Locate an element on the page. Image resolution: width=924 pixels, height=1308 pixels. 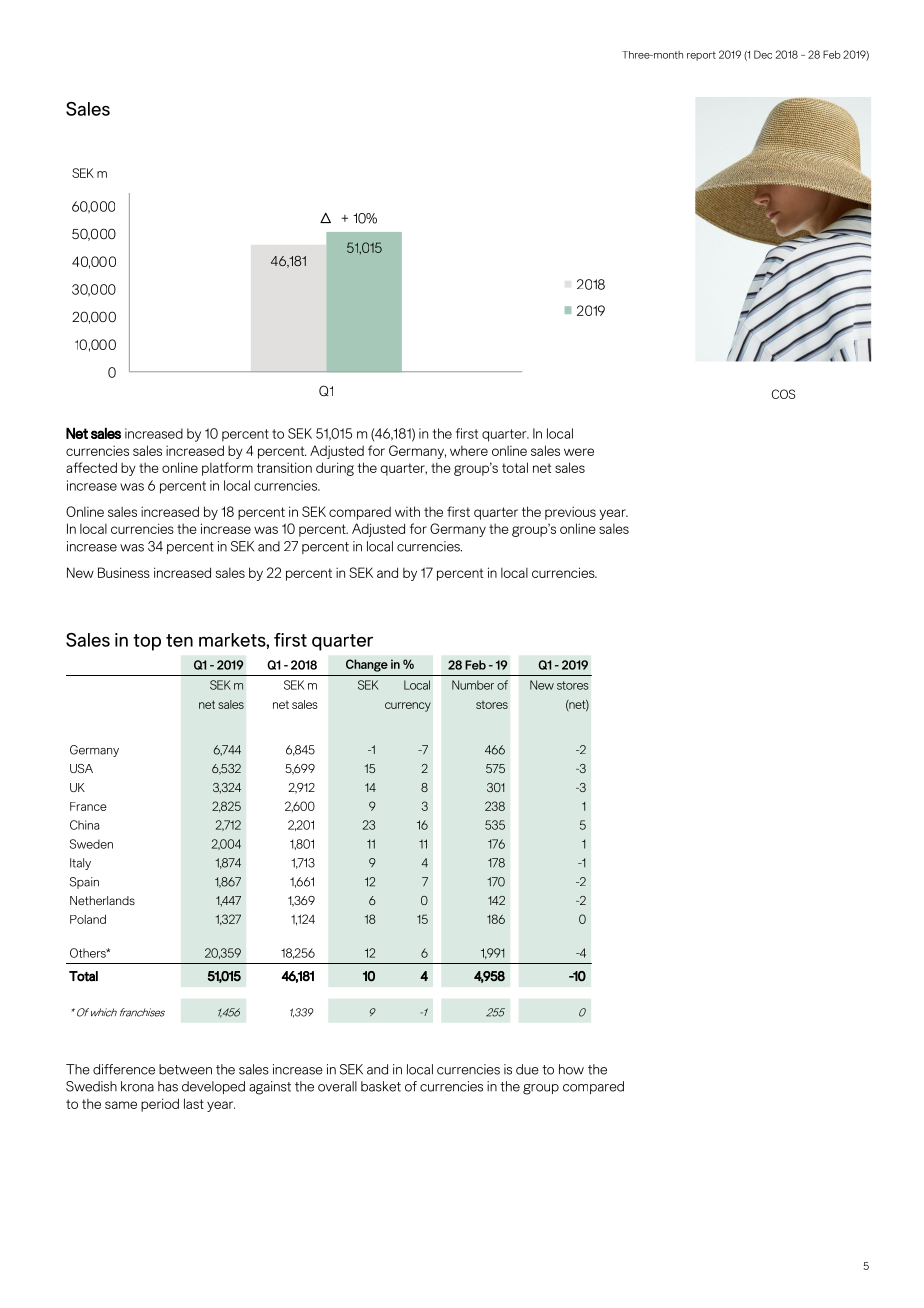
platform is located at coordinates (227, 469).
